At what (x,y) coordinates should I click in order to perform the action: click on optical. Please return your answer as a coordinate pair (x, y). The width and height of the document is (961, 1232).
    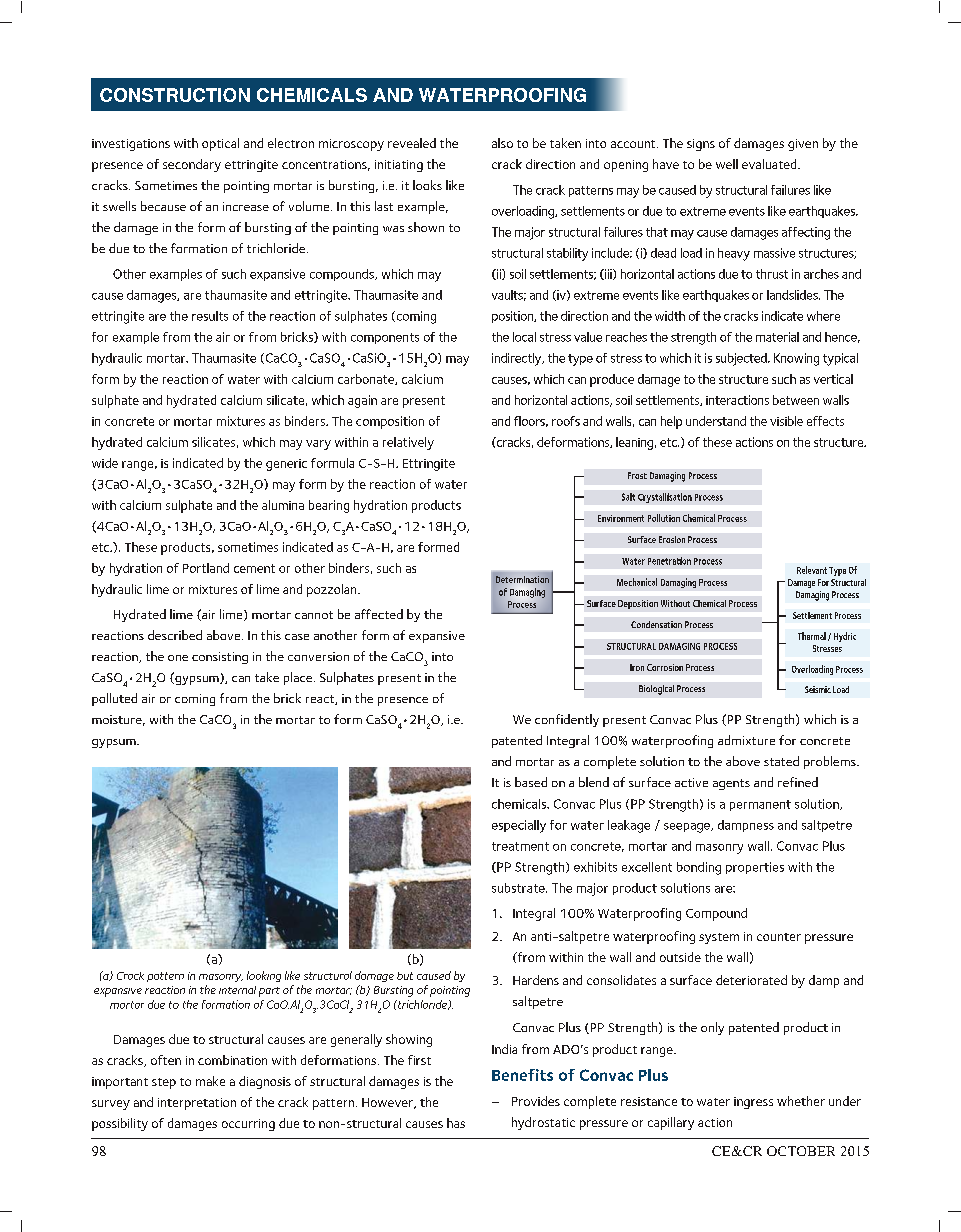
    Looking at the image, I should click on (220, 144).
